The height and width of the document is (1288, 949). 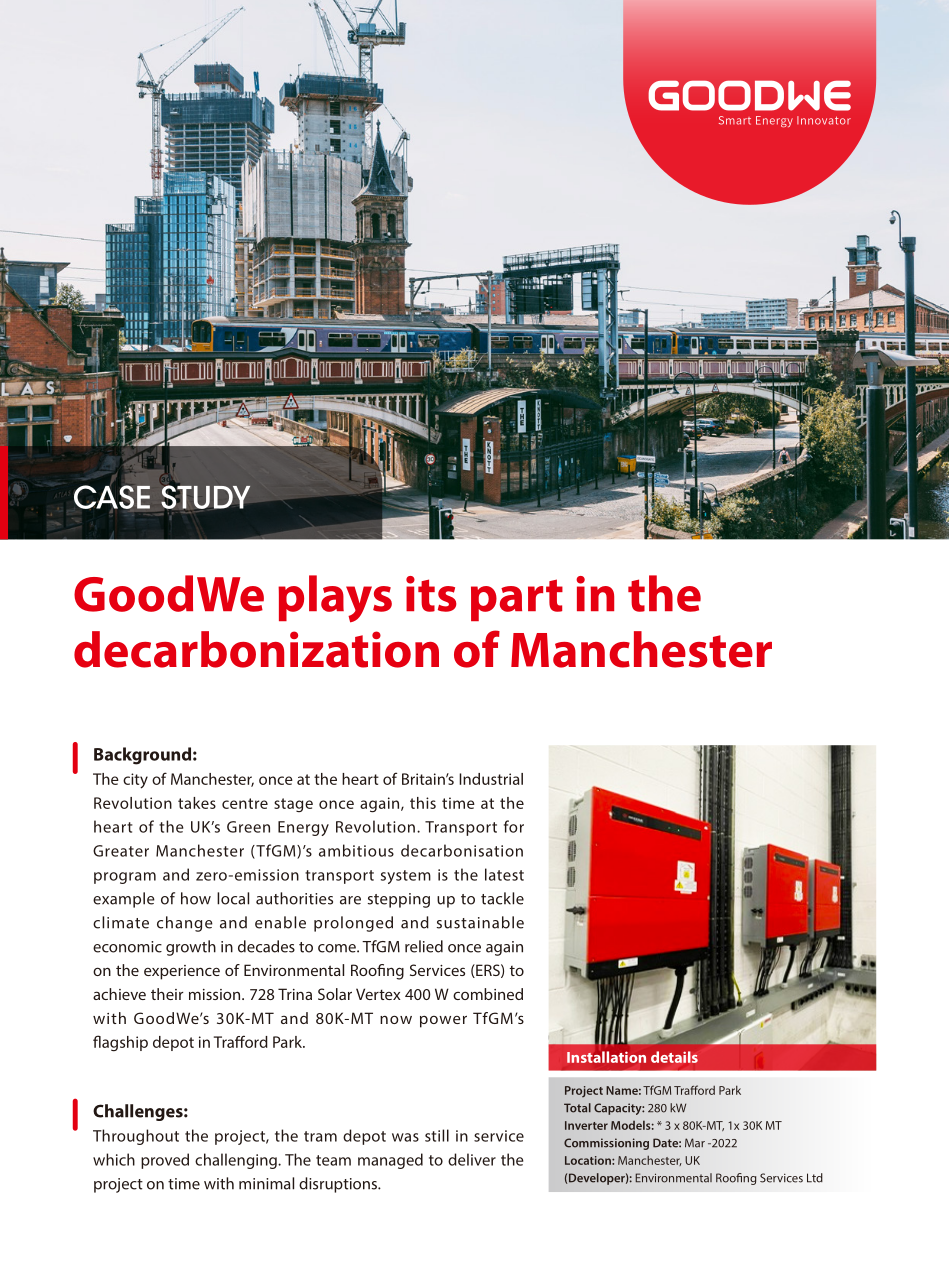 I want to click on part, so click(x=517, y=600).
